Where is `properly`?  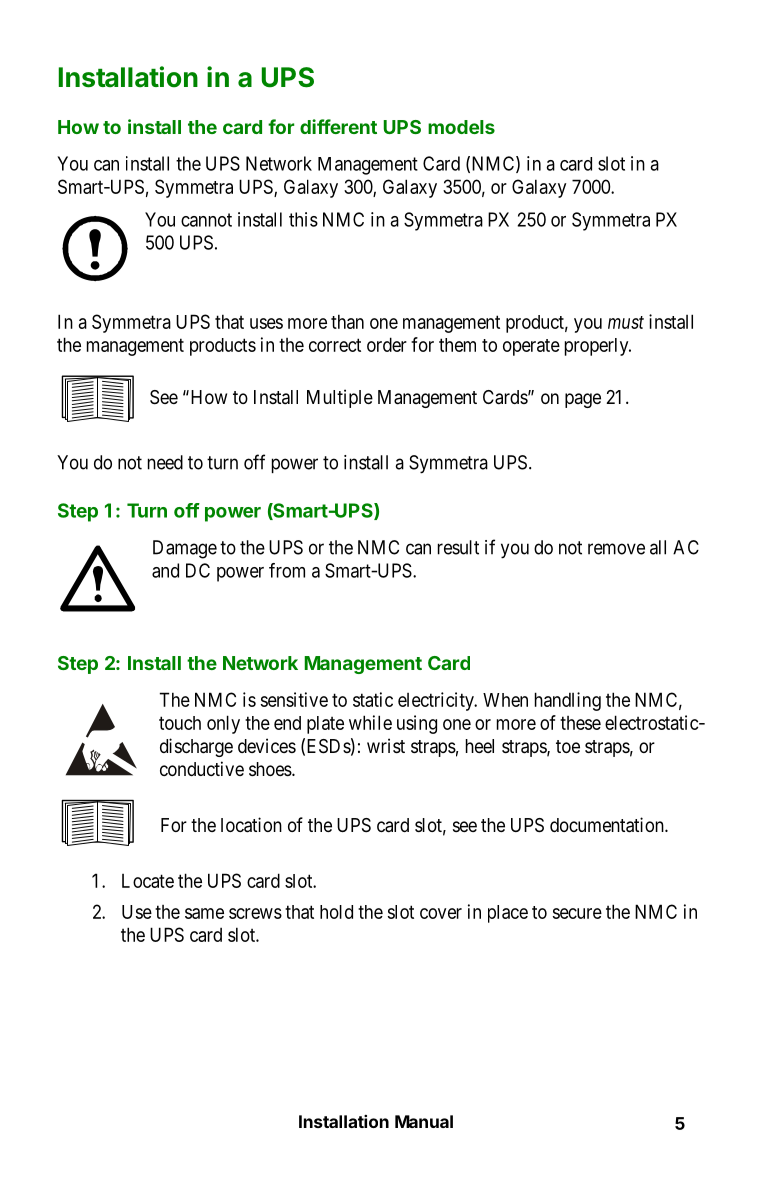
properly is located at coordinates (598, 347).
